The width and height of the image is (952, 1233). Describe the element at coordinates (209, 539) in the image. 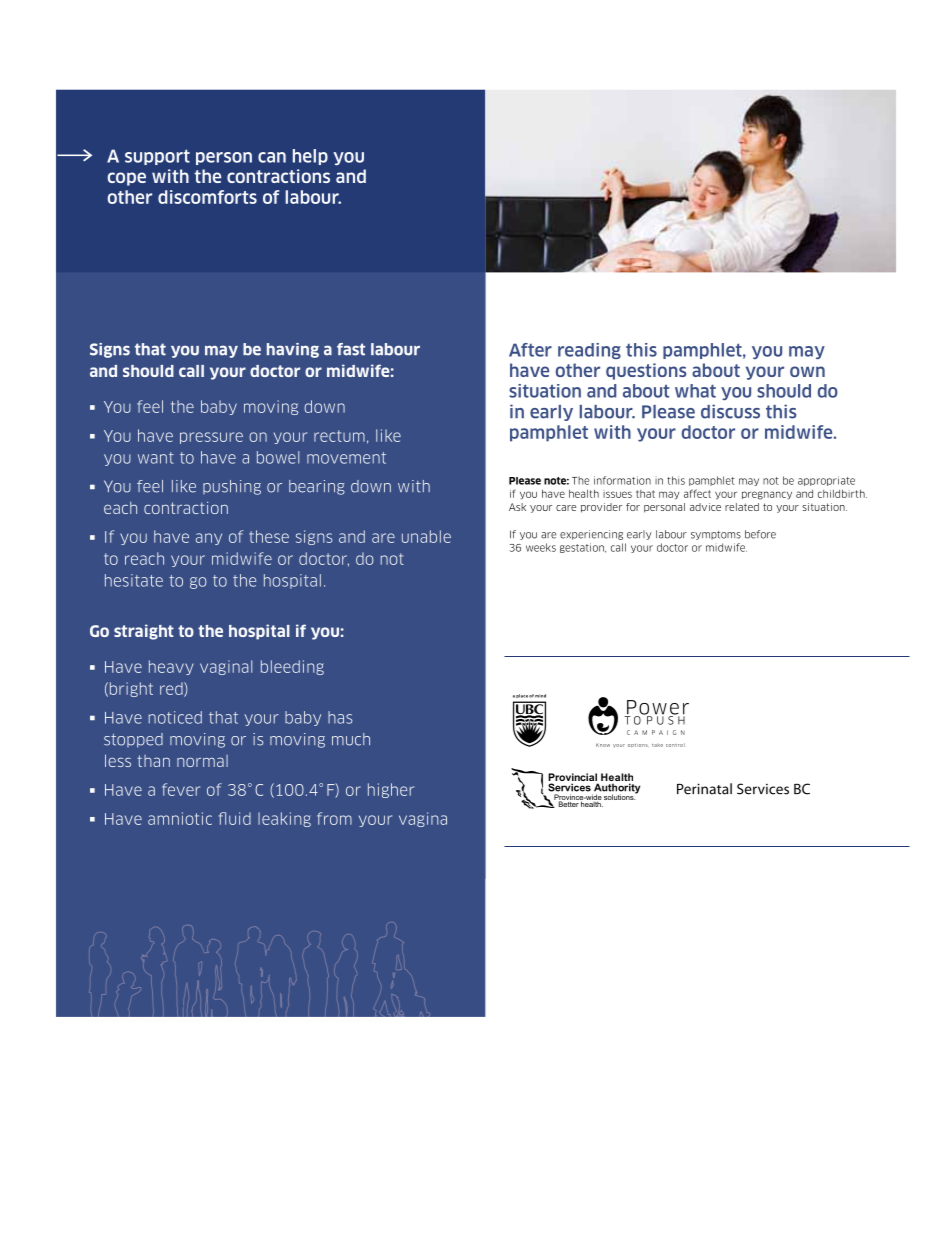

I see `any` at that location.
